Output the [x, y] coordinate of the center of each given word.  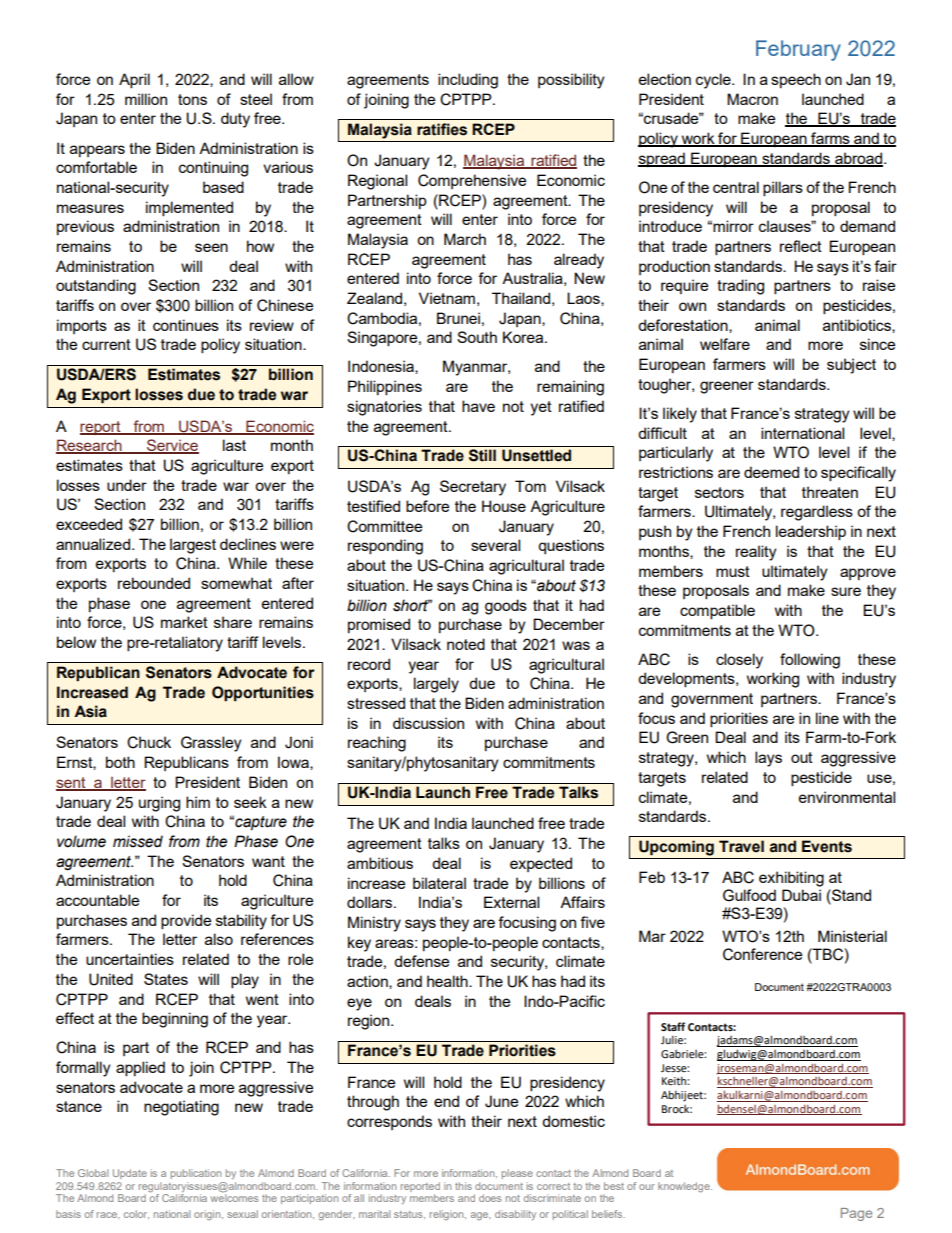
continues [186, 325]
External [511, 902]
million [146, 99]
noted [466, 644]
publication [196, 1174]
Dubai [801, 895]
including [468, 81]
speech [796, 80]
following [810, 661]
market [184, 622]
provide [186, 922]
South [477, 337]
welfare [725, 344]
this [463, 1186]
